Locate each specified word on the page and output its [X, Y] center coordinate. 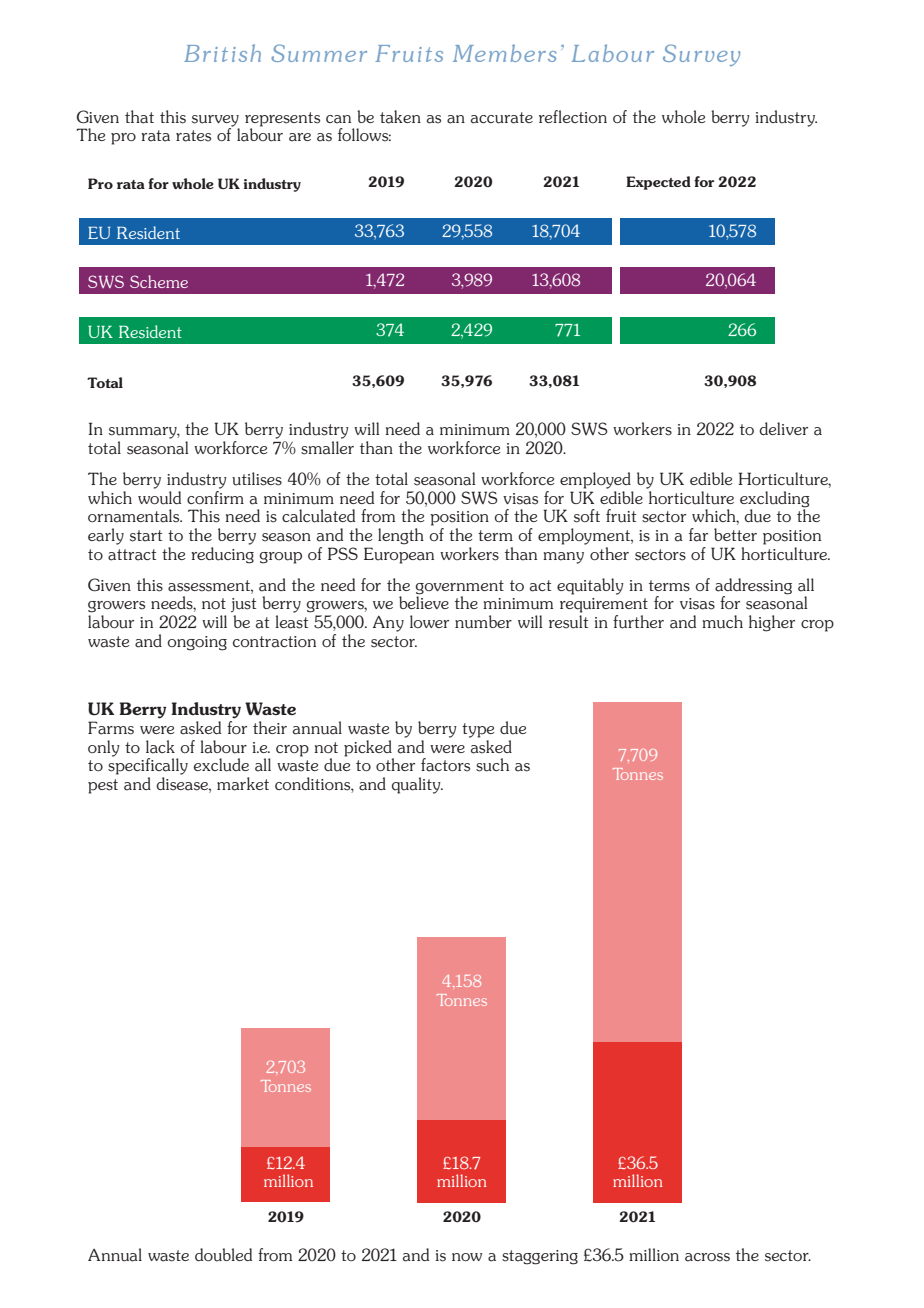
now [467, 1257]
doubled [223, 1255]
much [722, 622]
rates [193, 136]
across [707, 1257]
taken [400, 117]
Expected [658, 183]
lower [429, 621]
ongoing [197, 643]
